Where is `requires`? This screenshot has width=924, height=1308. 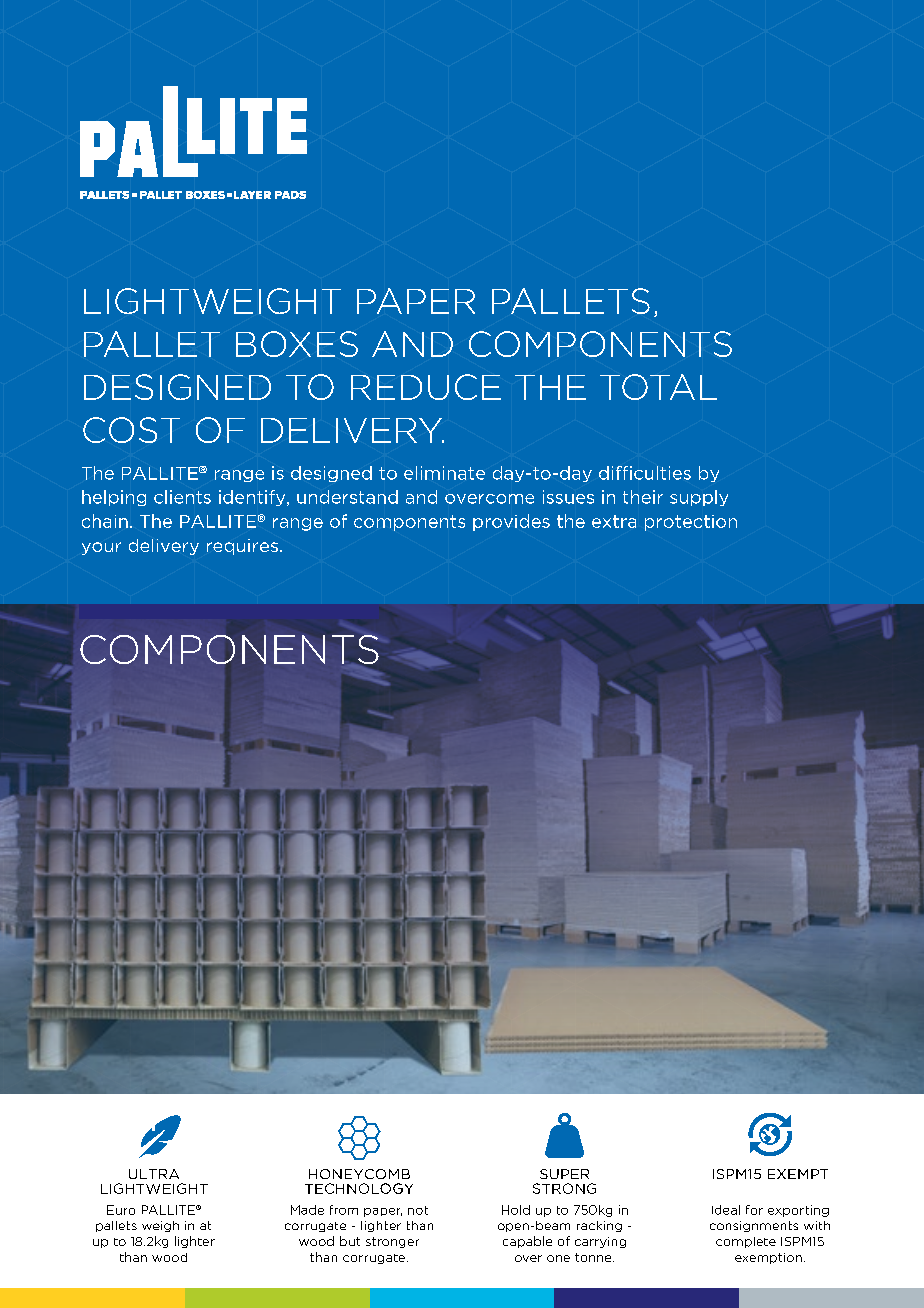 requires is located at coordinates (242, 547).
